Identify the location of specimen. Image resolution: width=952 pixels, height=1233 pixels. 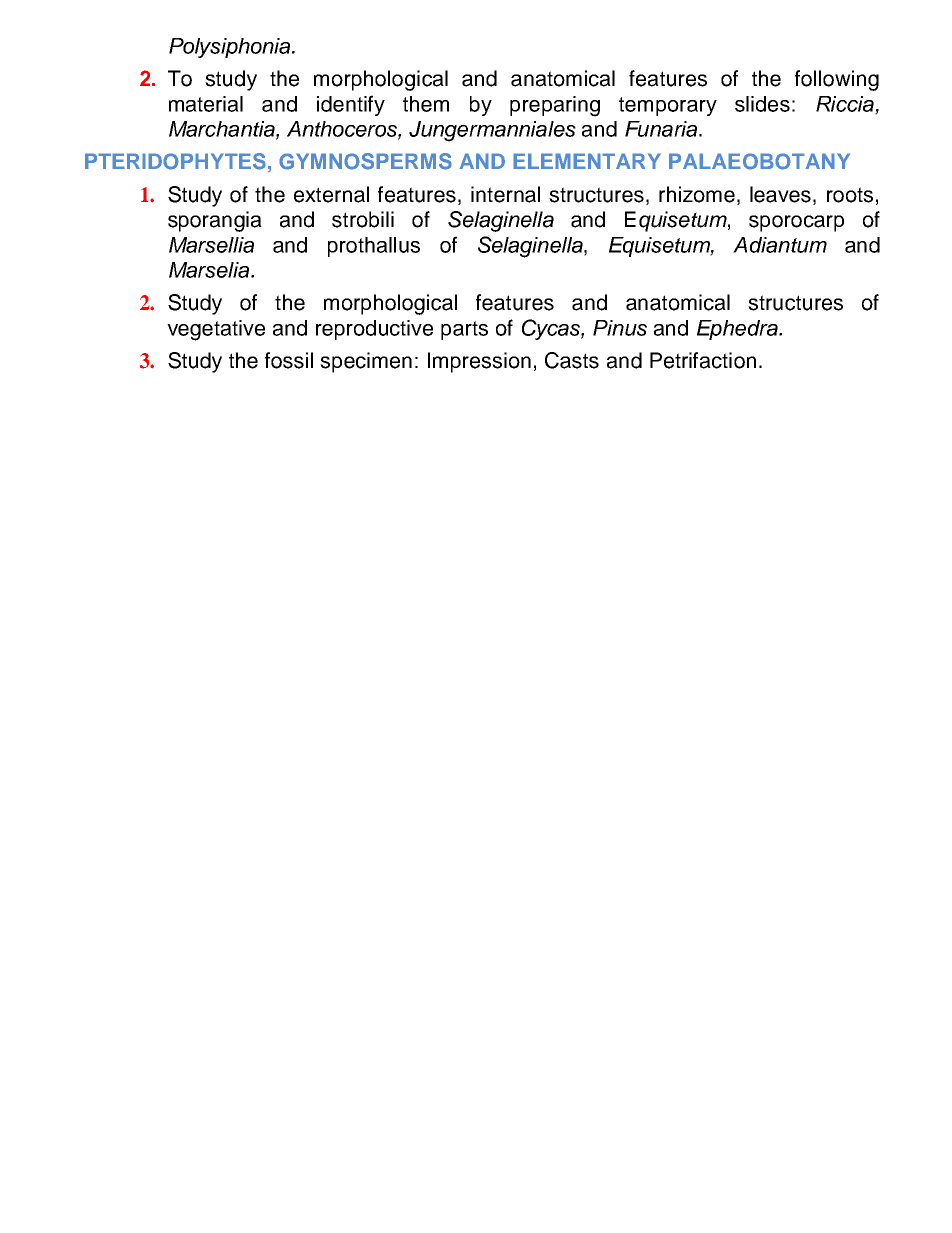
(366, 362).
